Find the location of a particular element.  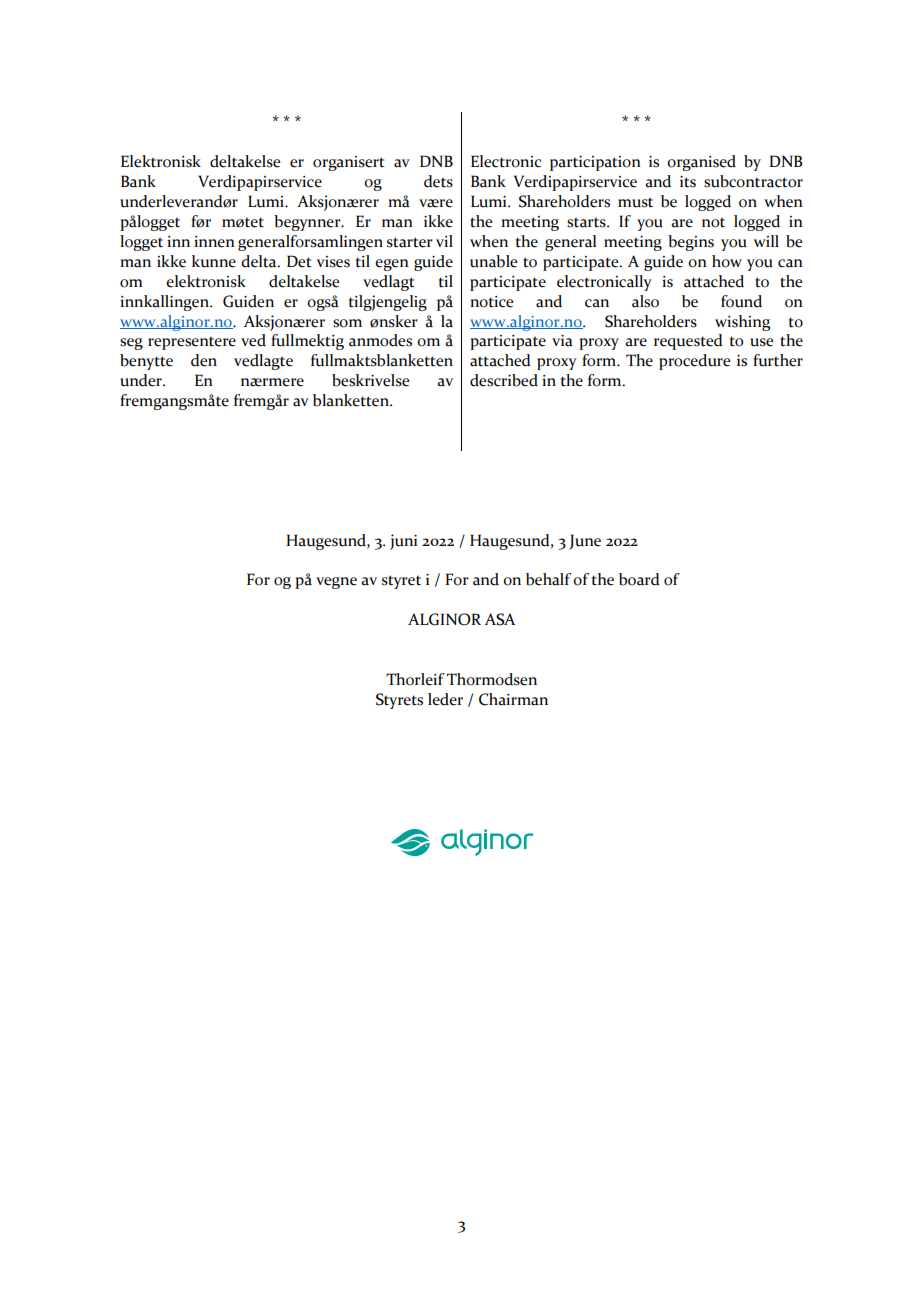

Chairman is located at coordinates (513, 699).
